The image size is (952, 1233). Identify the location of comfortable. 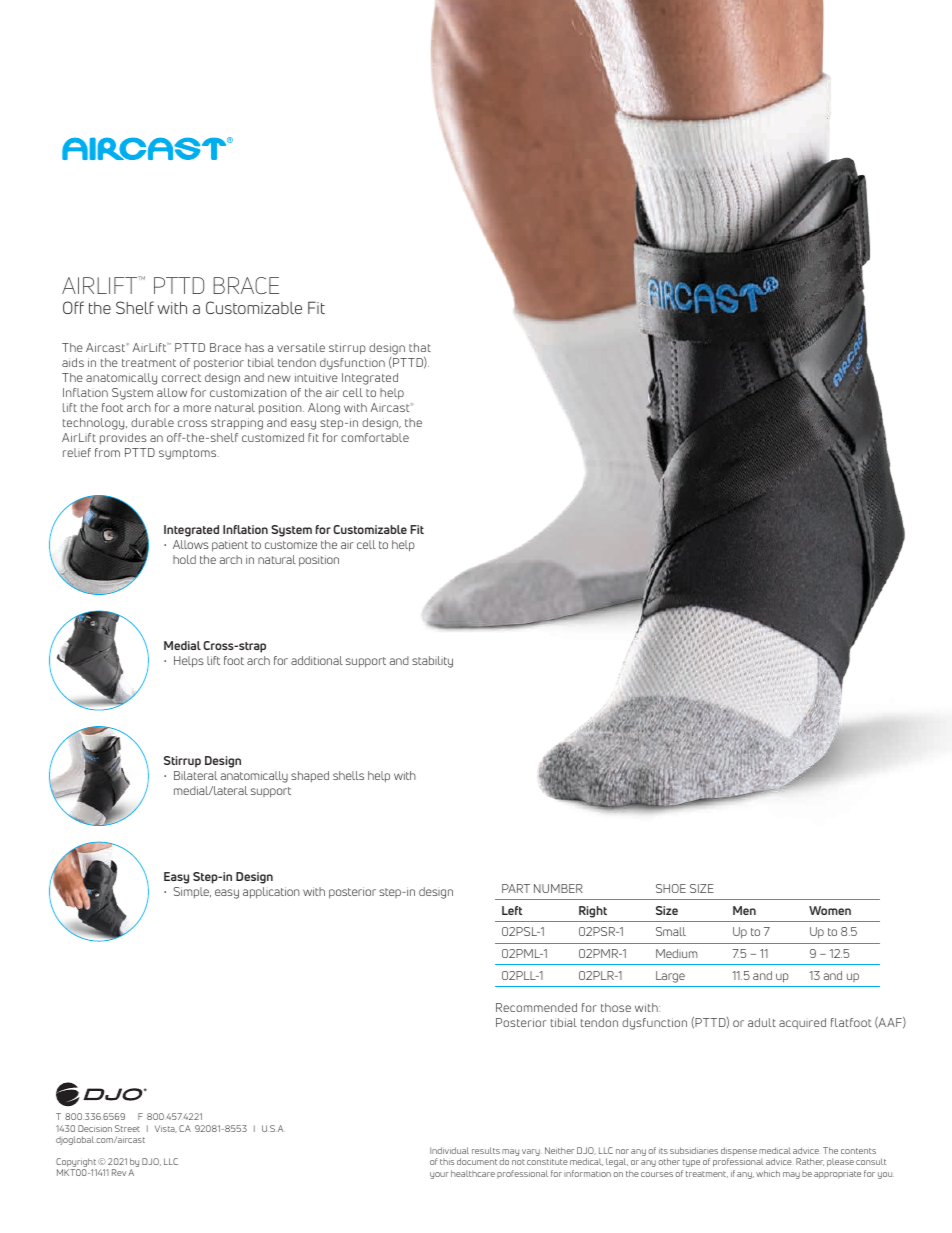
(375, 437).
